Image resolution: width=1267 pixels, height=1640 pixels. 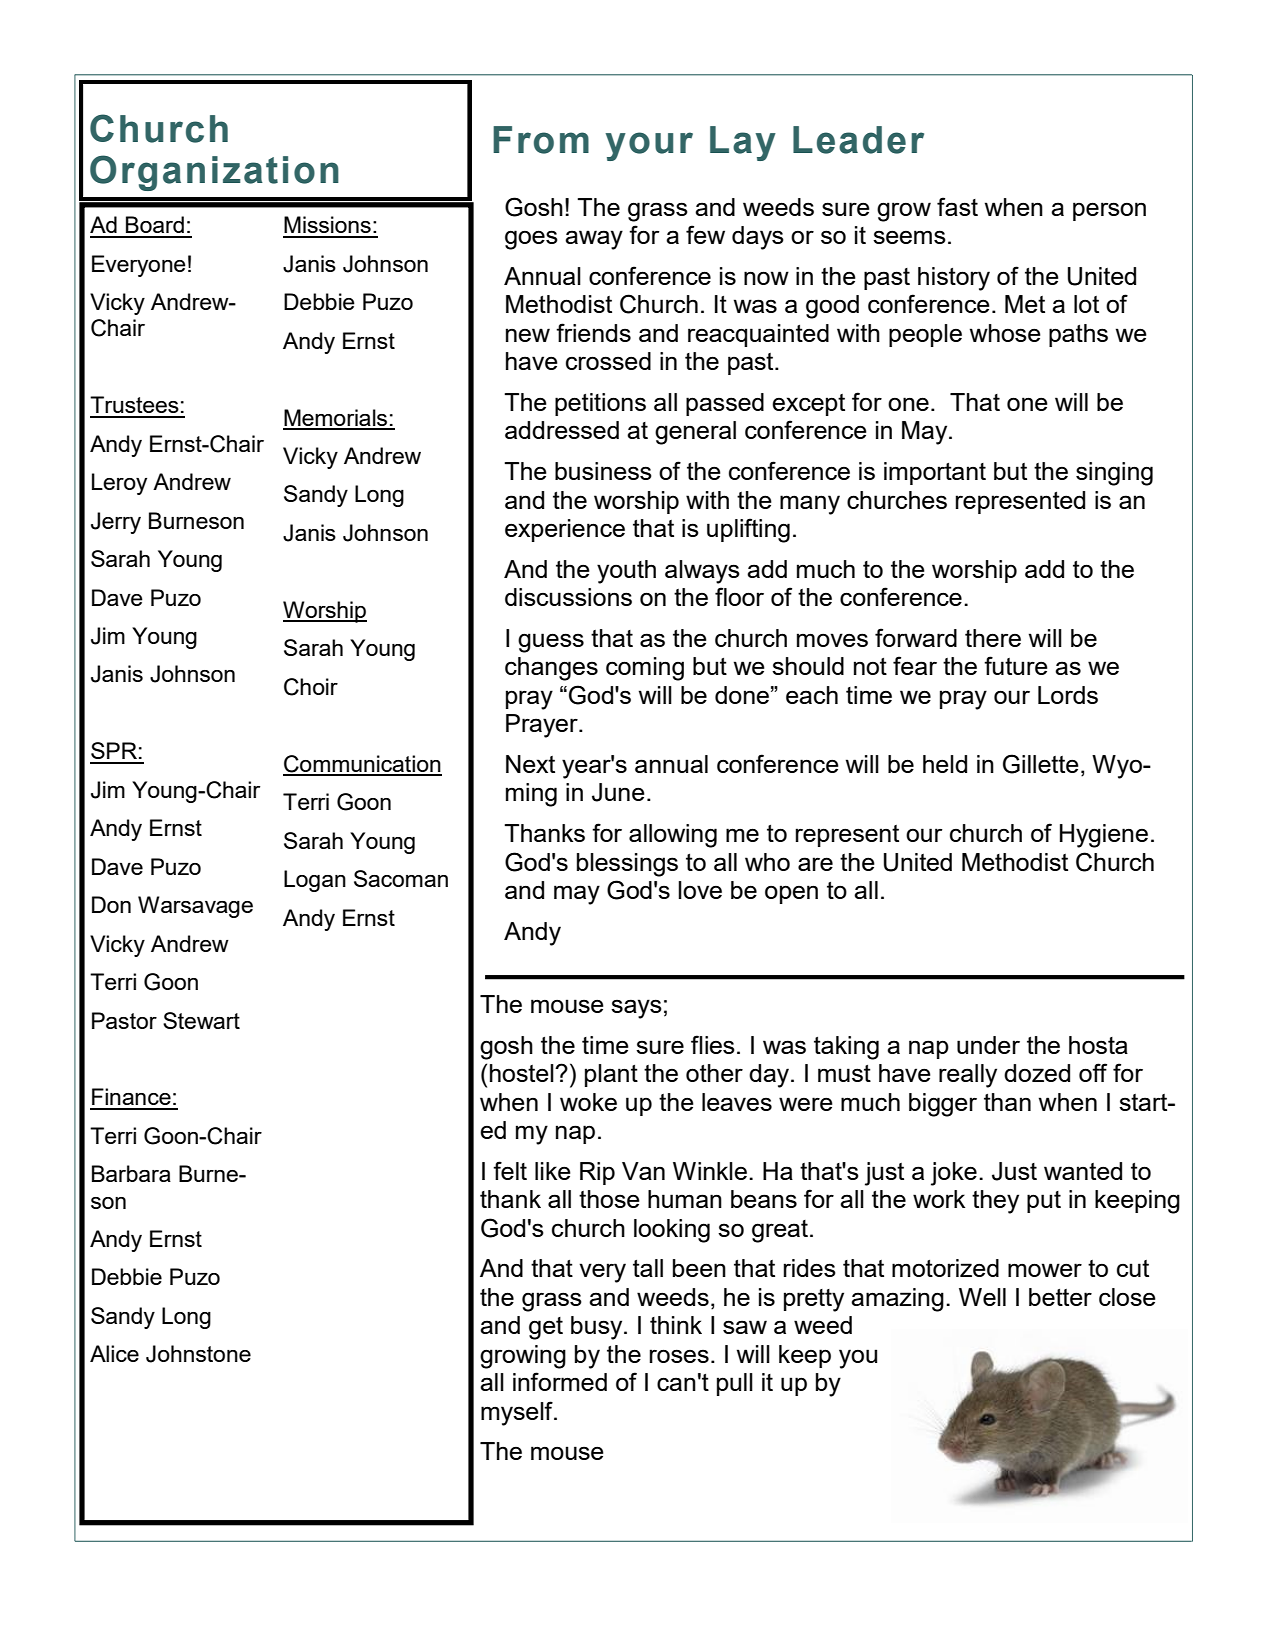 What do you see at coordinates (935, 473) in the document?
I see `important` at bounding box center [935, 473].
